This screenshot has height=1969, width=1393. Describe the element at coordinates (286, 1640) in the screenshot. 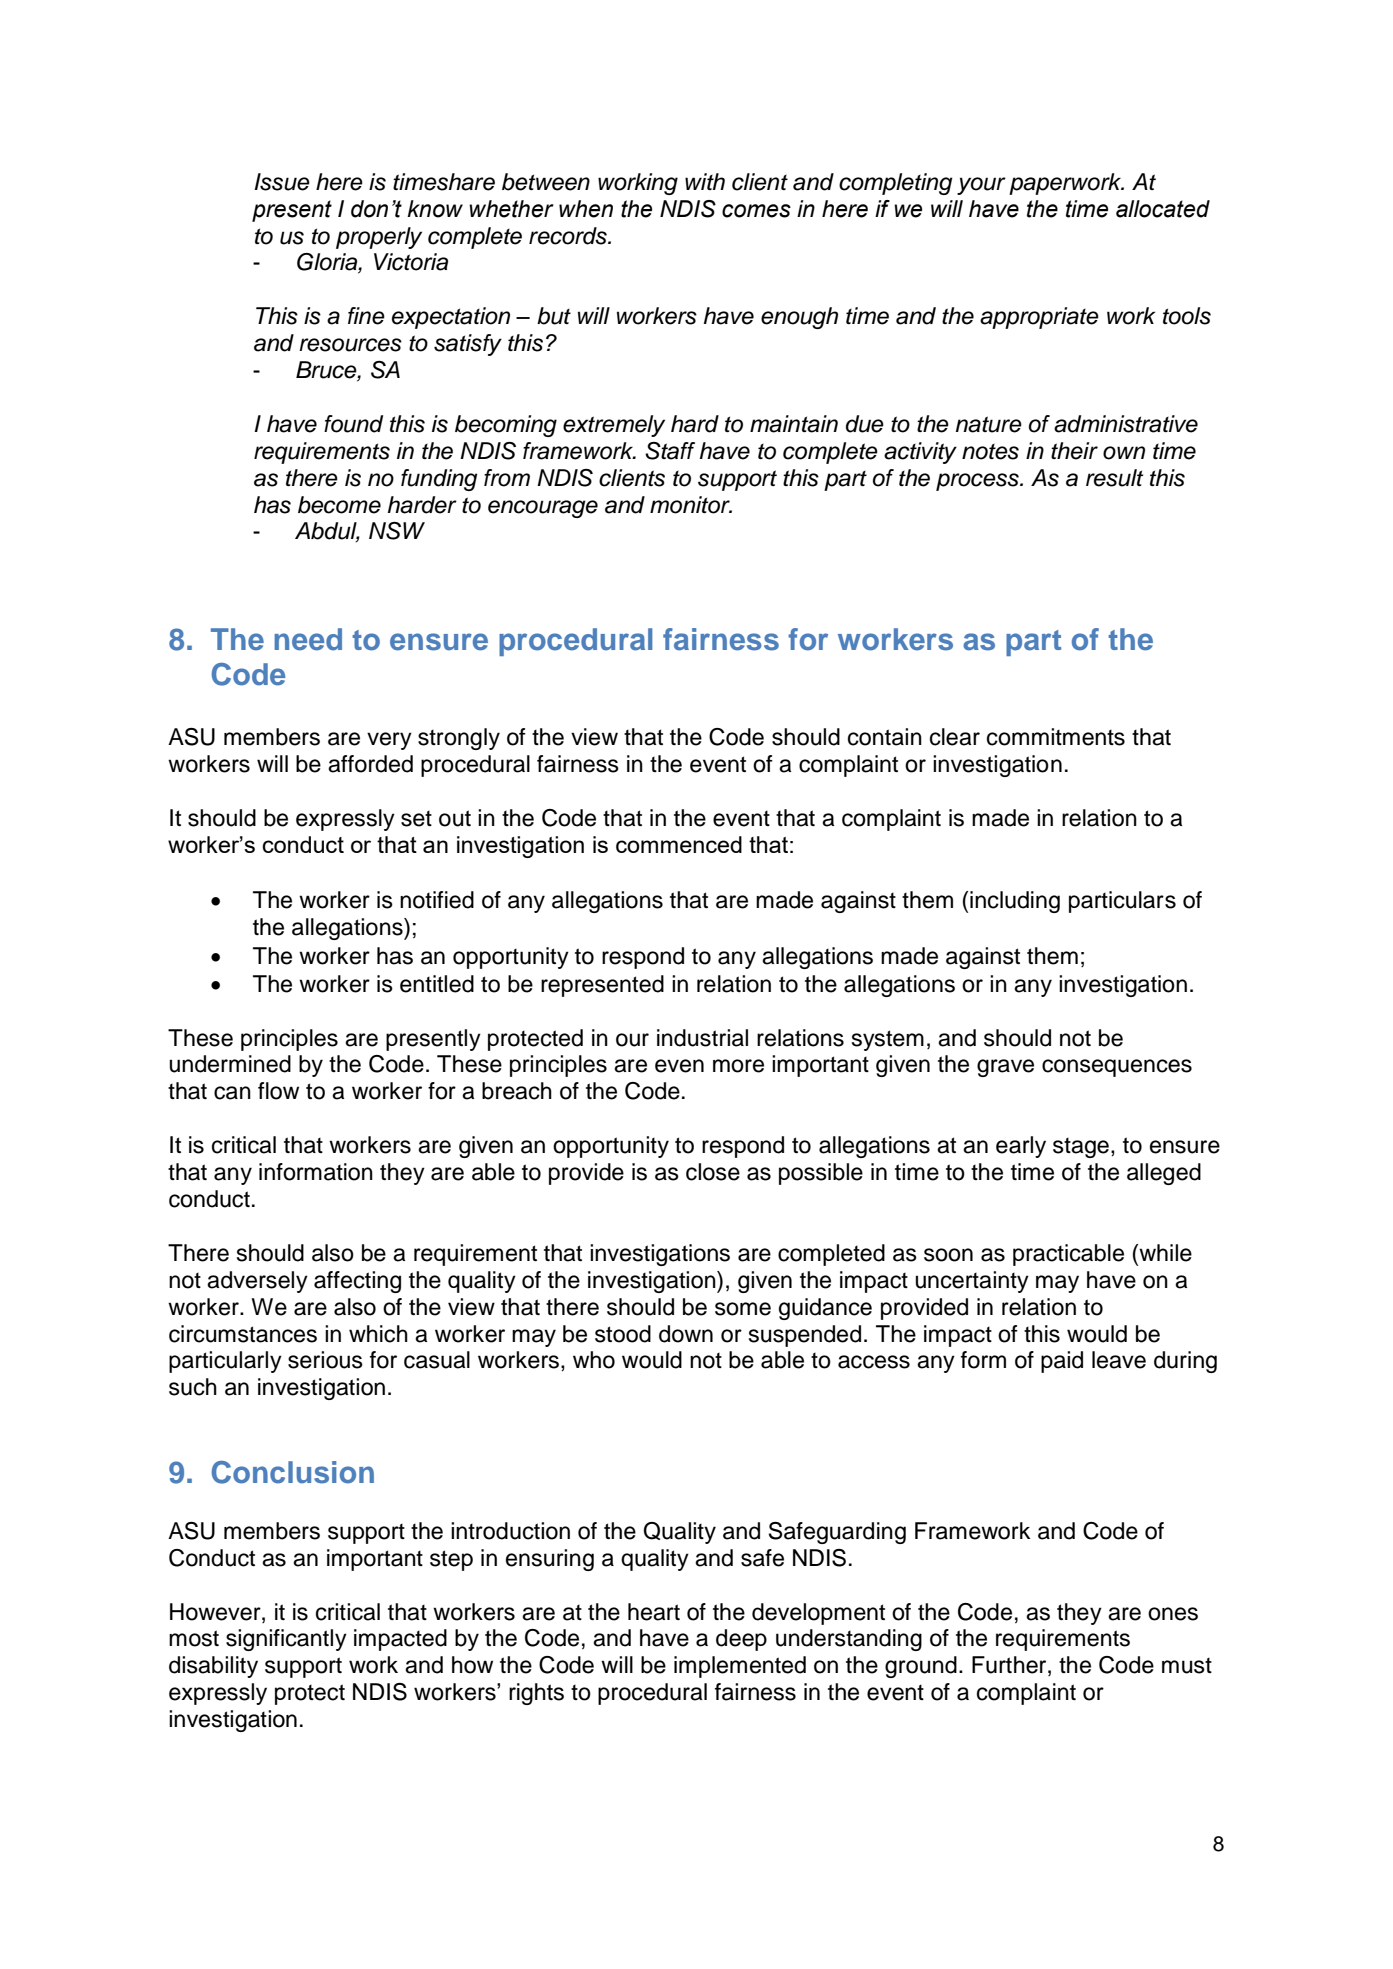

I see `significantly` at that location.
